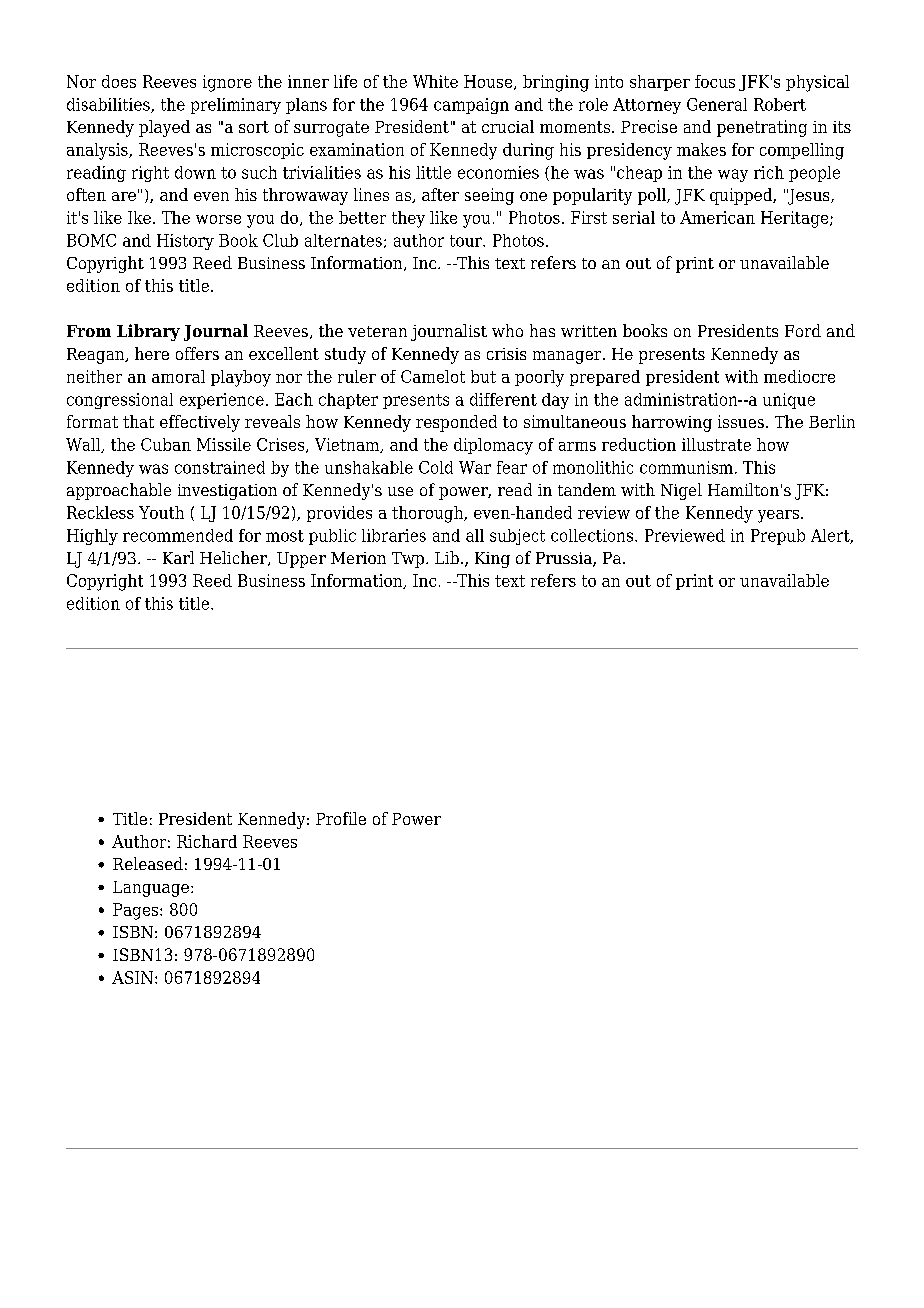  What do you see at coordinates (433, 376) in the page?
I see `Camelot` at bounding box center [433, 376].
